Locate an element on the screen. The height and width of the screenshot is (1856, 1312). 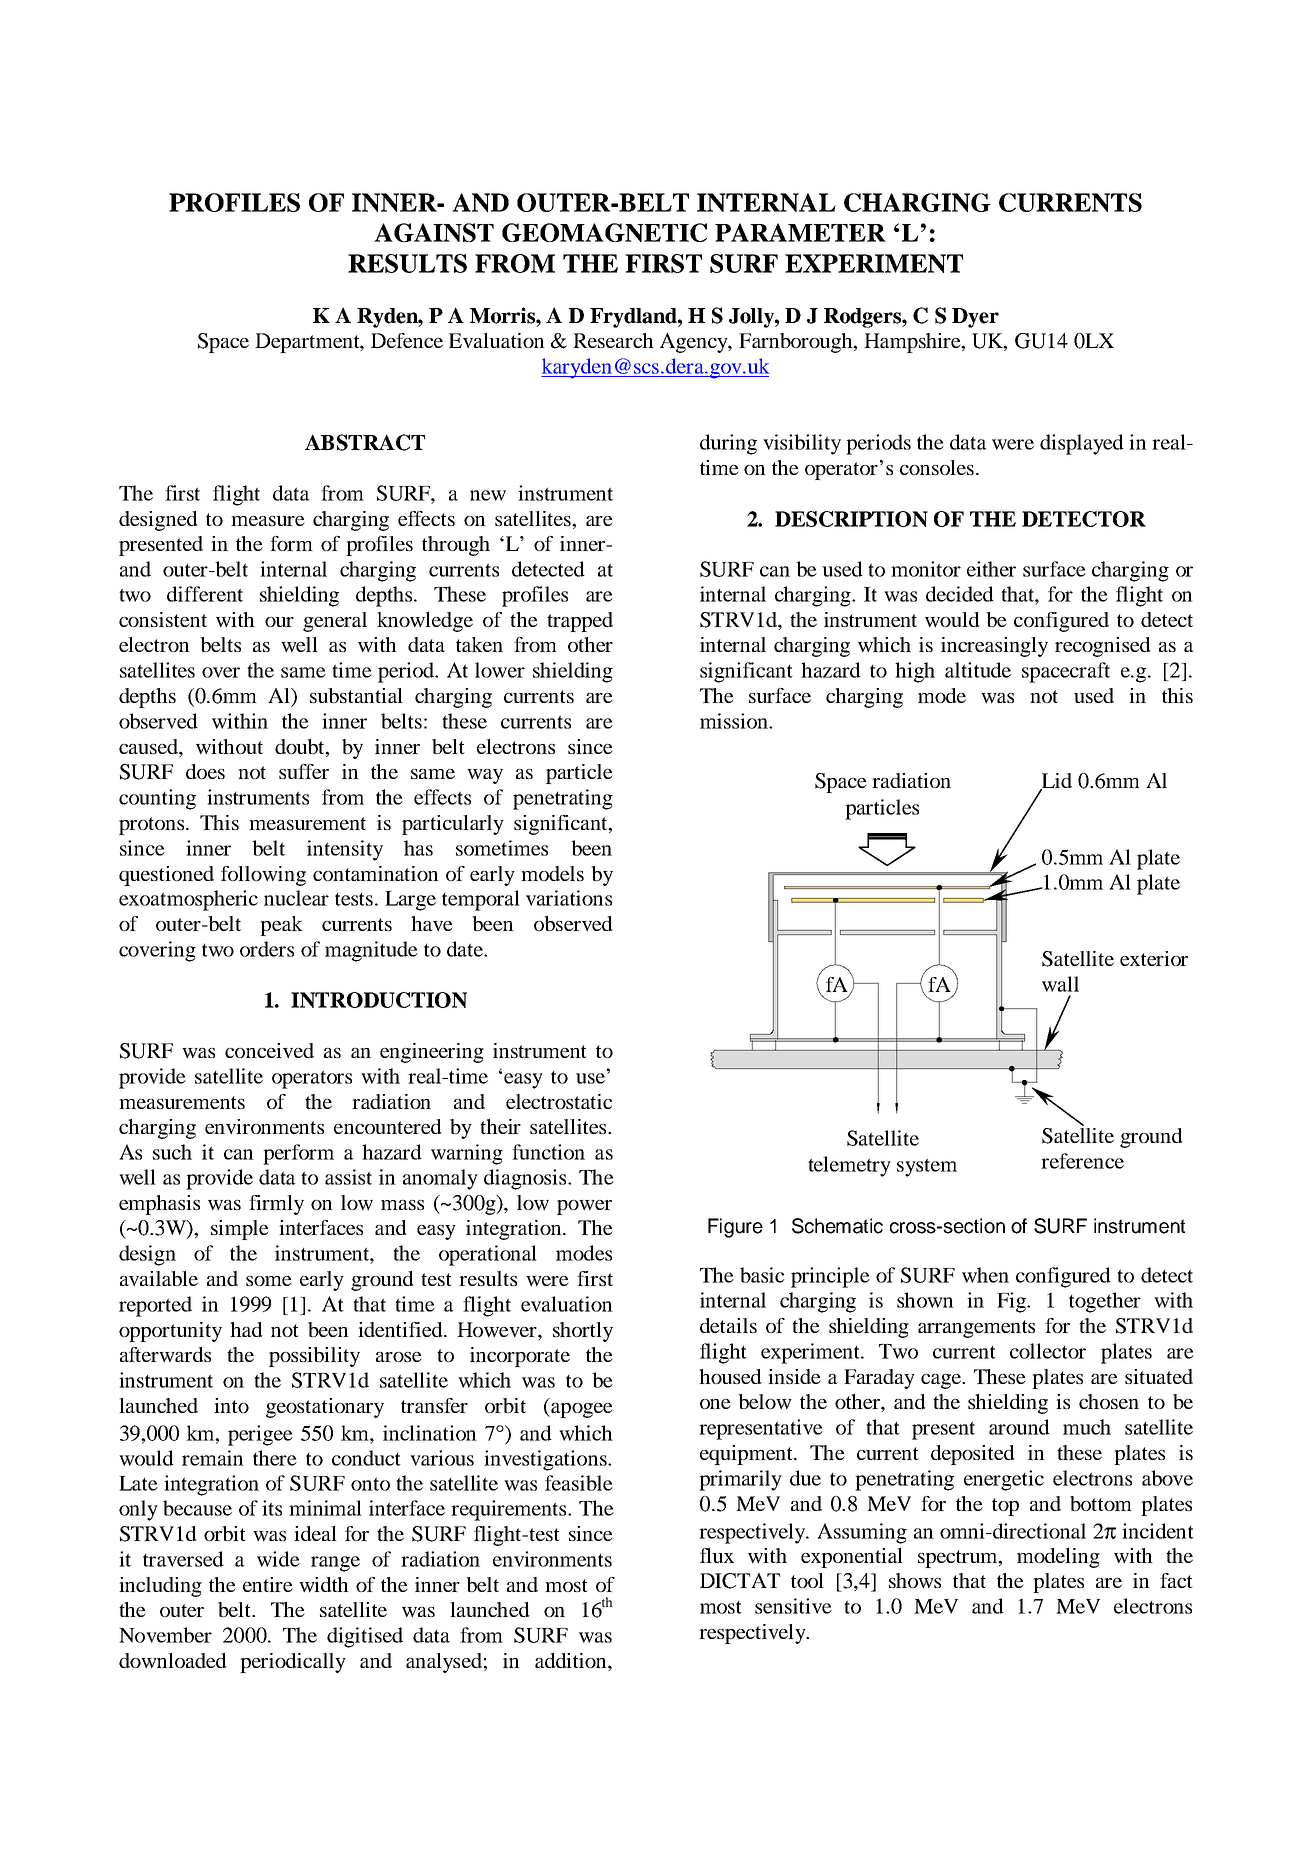
Lid is located at coordinates (1056, 782).
